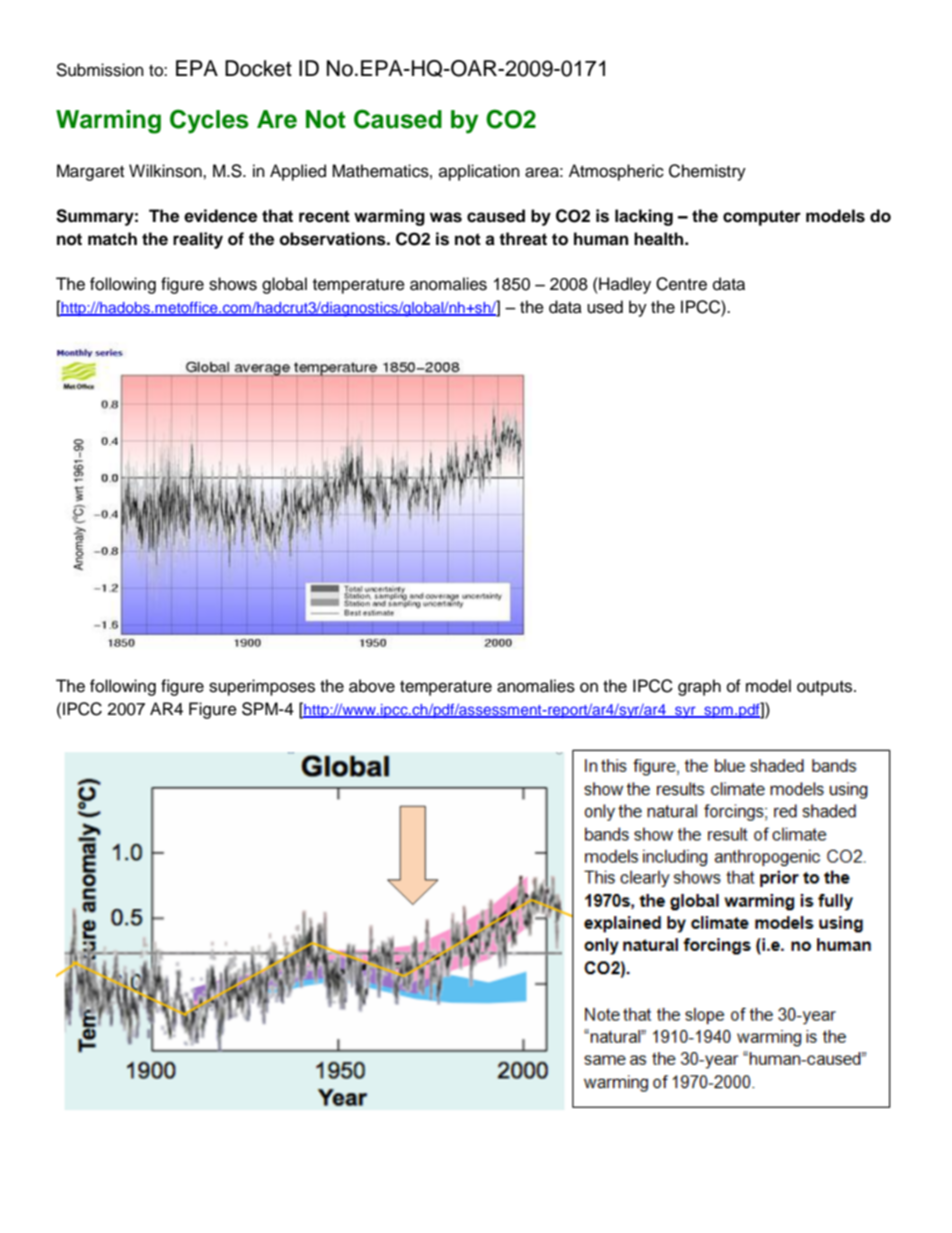  I want to click on outputs, so click(826, 688).
